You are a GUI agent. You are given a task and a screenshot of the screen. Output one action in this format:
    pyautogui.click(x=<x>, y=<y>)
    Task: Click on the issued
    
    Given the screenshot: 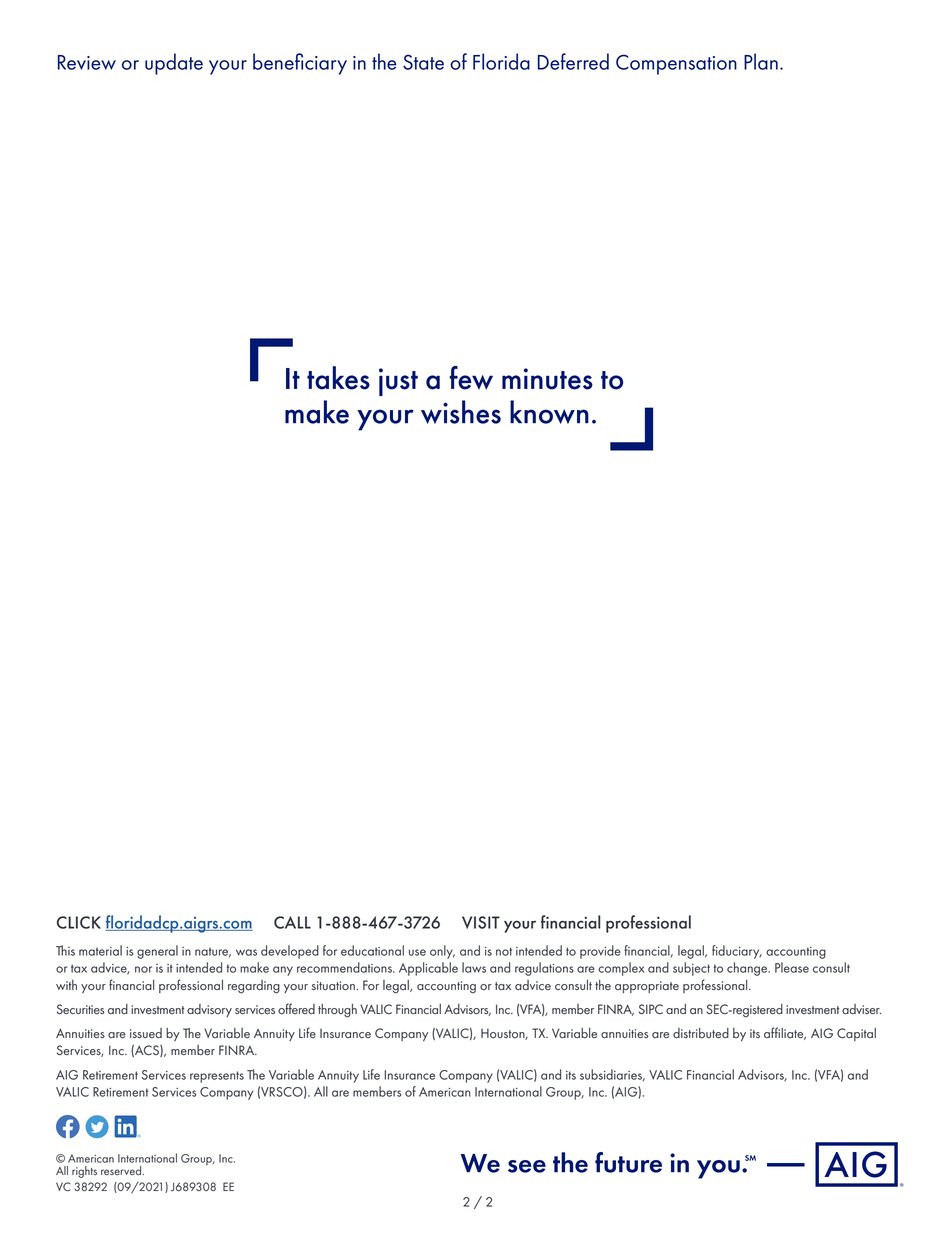 What is the action you would take?
    pyautogui.click(x=146, y=1033)
